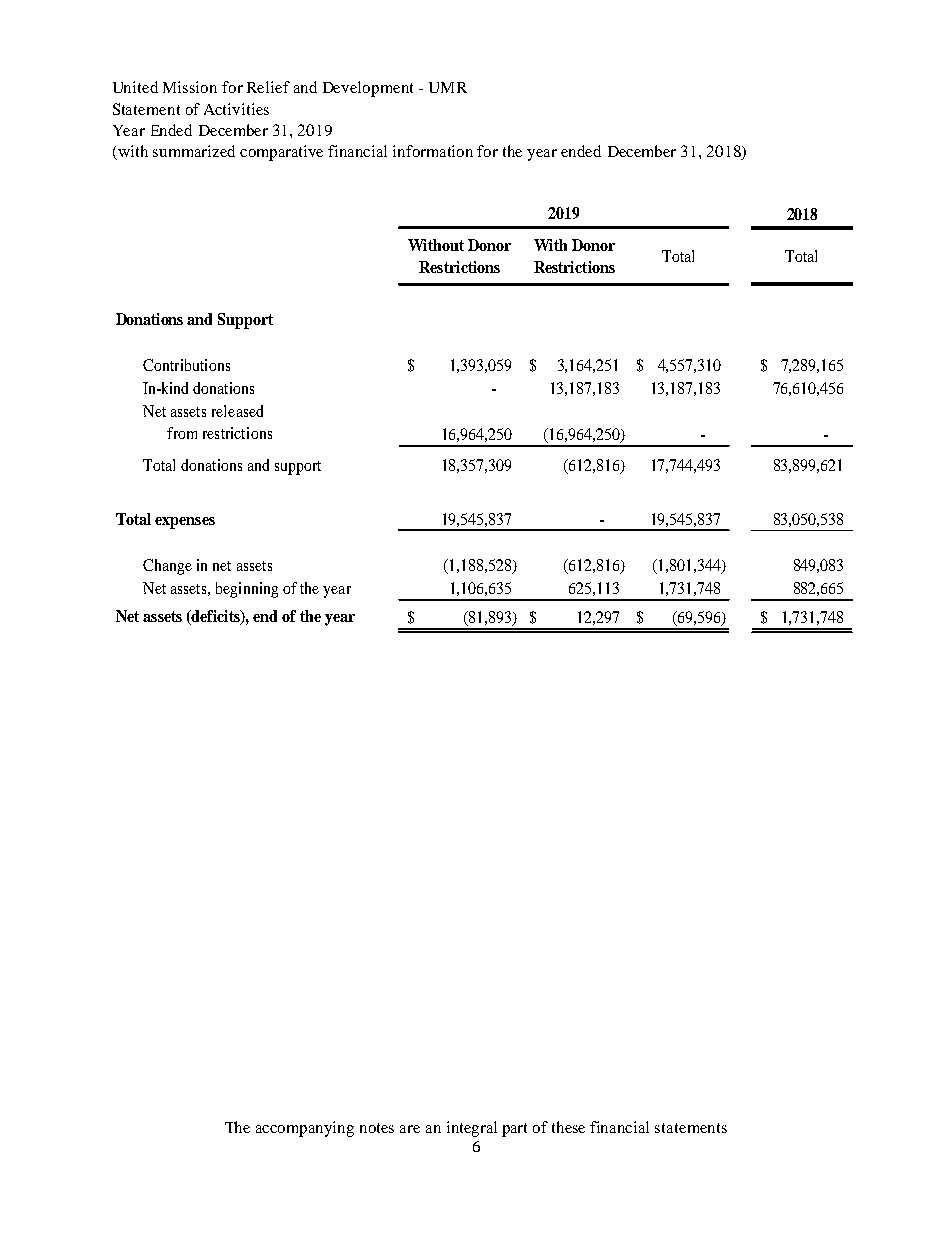  What do you see at coordinates (190, 87) in the page?
I see `Mission` at bounding box center [190, 87].
